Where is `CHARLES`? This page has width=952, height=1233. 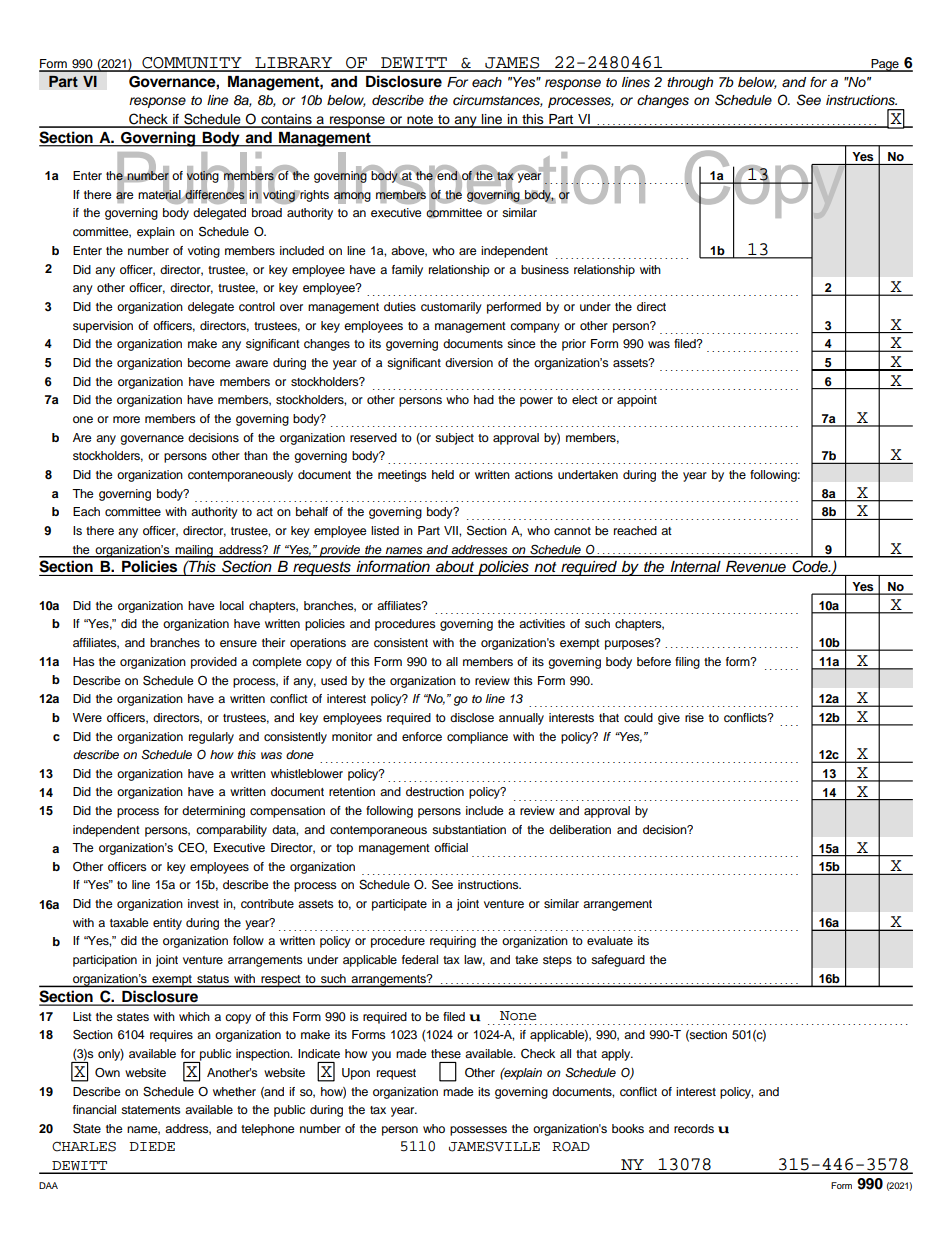
CHARLES is located at coordinates (84, 1147).
